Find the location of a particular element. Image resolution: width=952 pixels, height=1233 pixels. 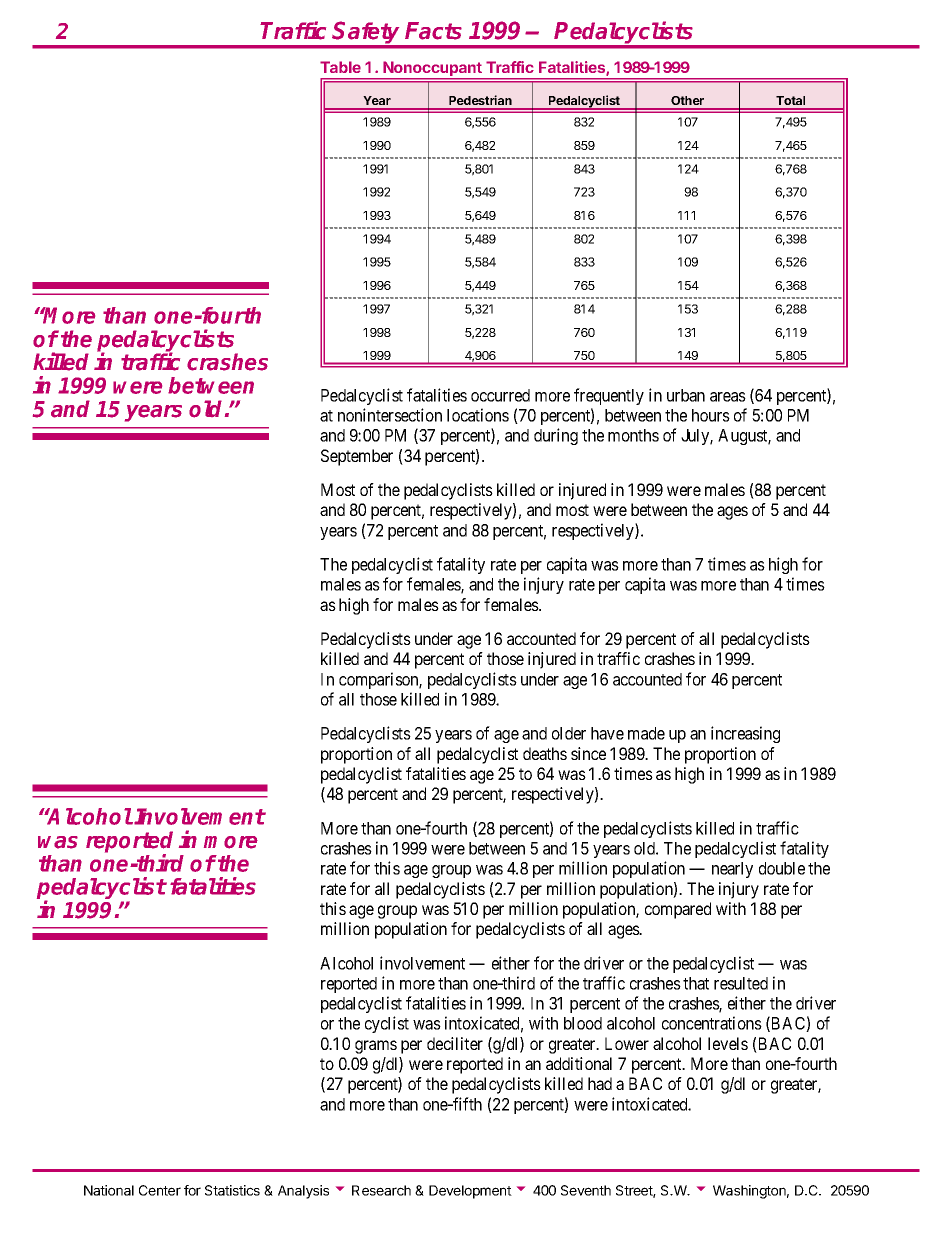

Development is located at coordinates (470, 1192).
